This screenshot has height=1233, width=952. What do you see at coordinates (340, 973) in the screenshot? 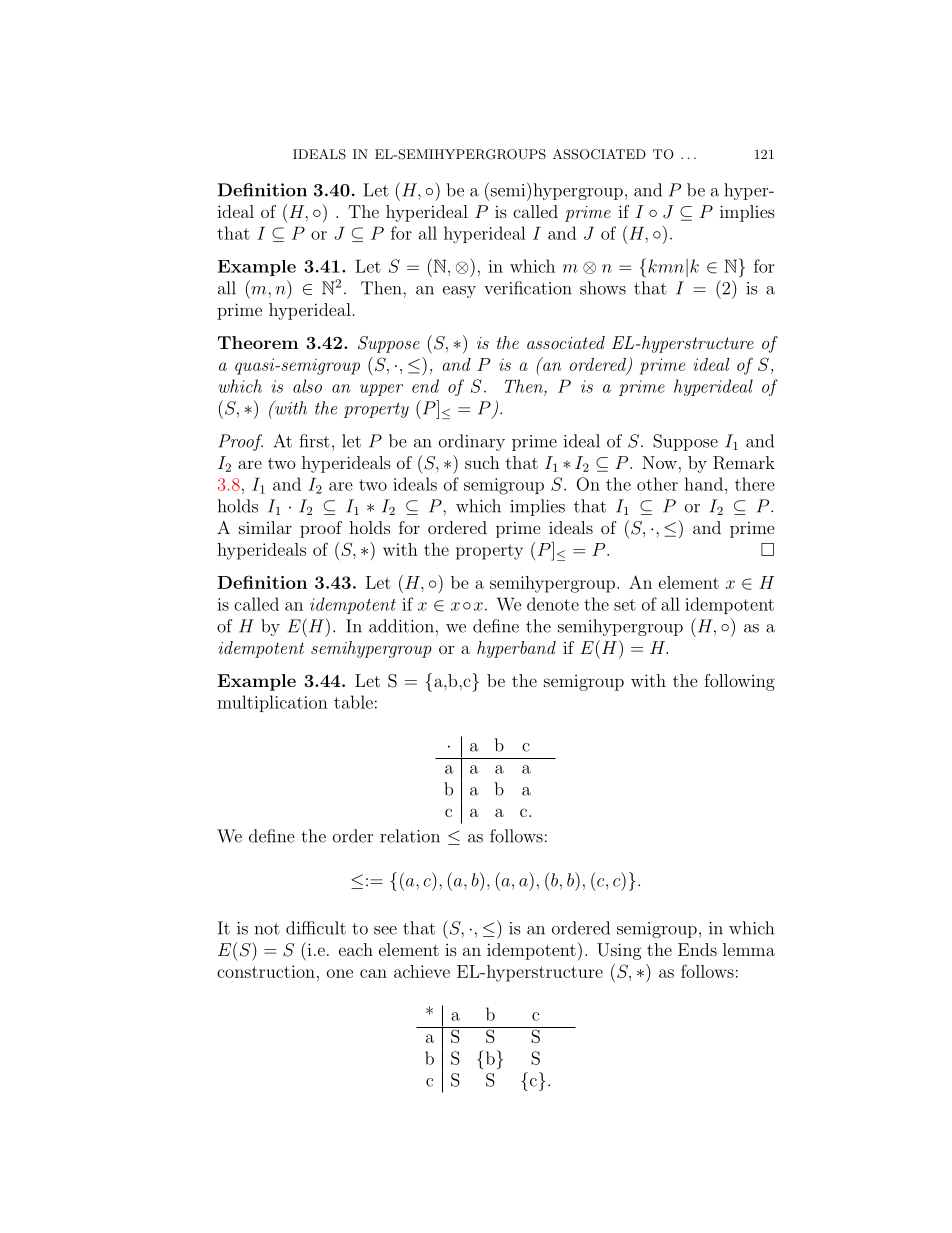
I see `one` at bounding box center [340, 973].
